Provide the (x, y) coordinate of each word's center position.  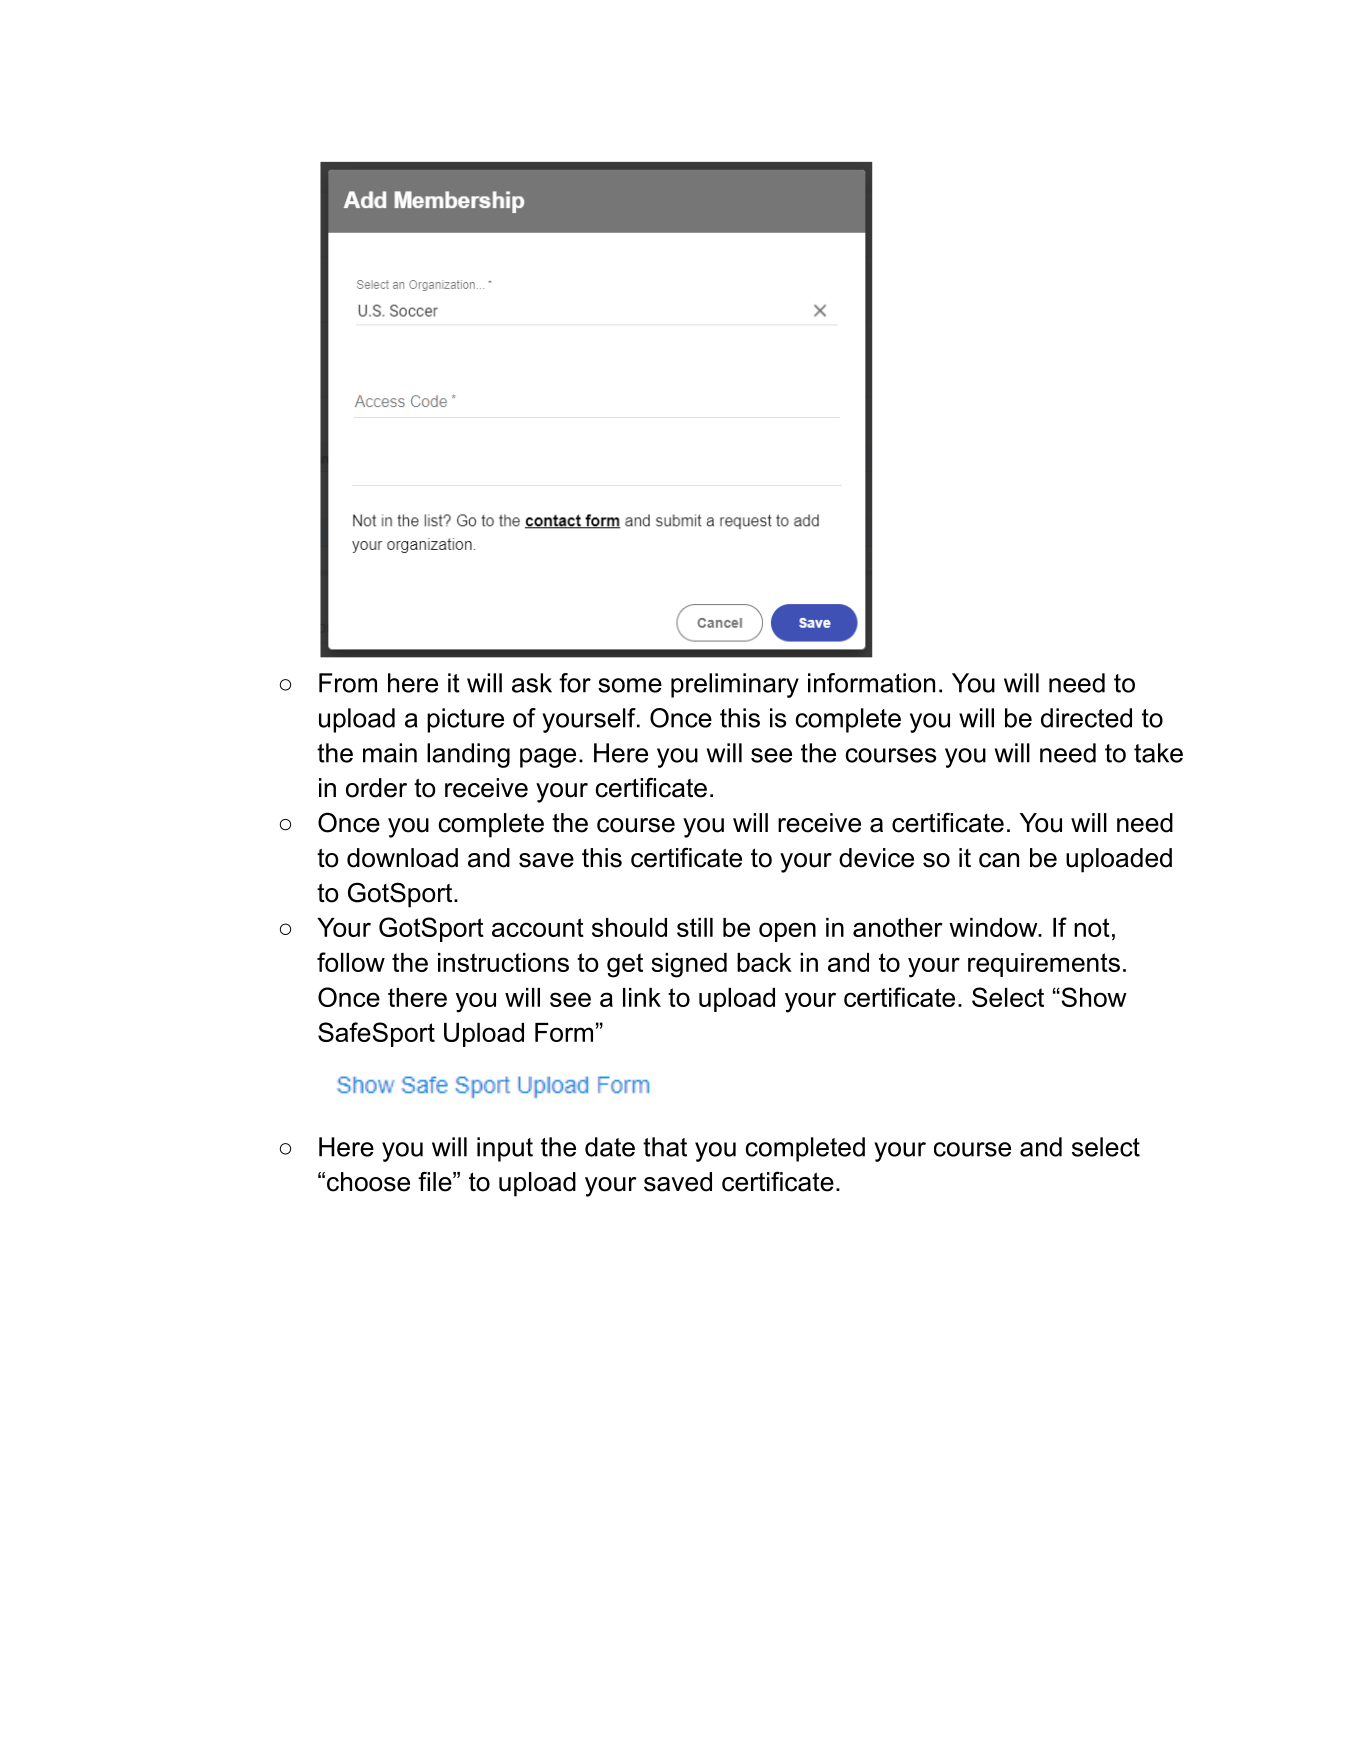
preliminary (735, 685)
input (505, 1149)
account (538, 927)
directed (1086, 718)
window (994, 927)
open (787, 932)
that (665, 1147)
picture (465, 720)
